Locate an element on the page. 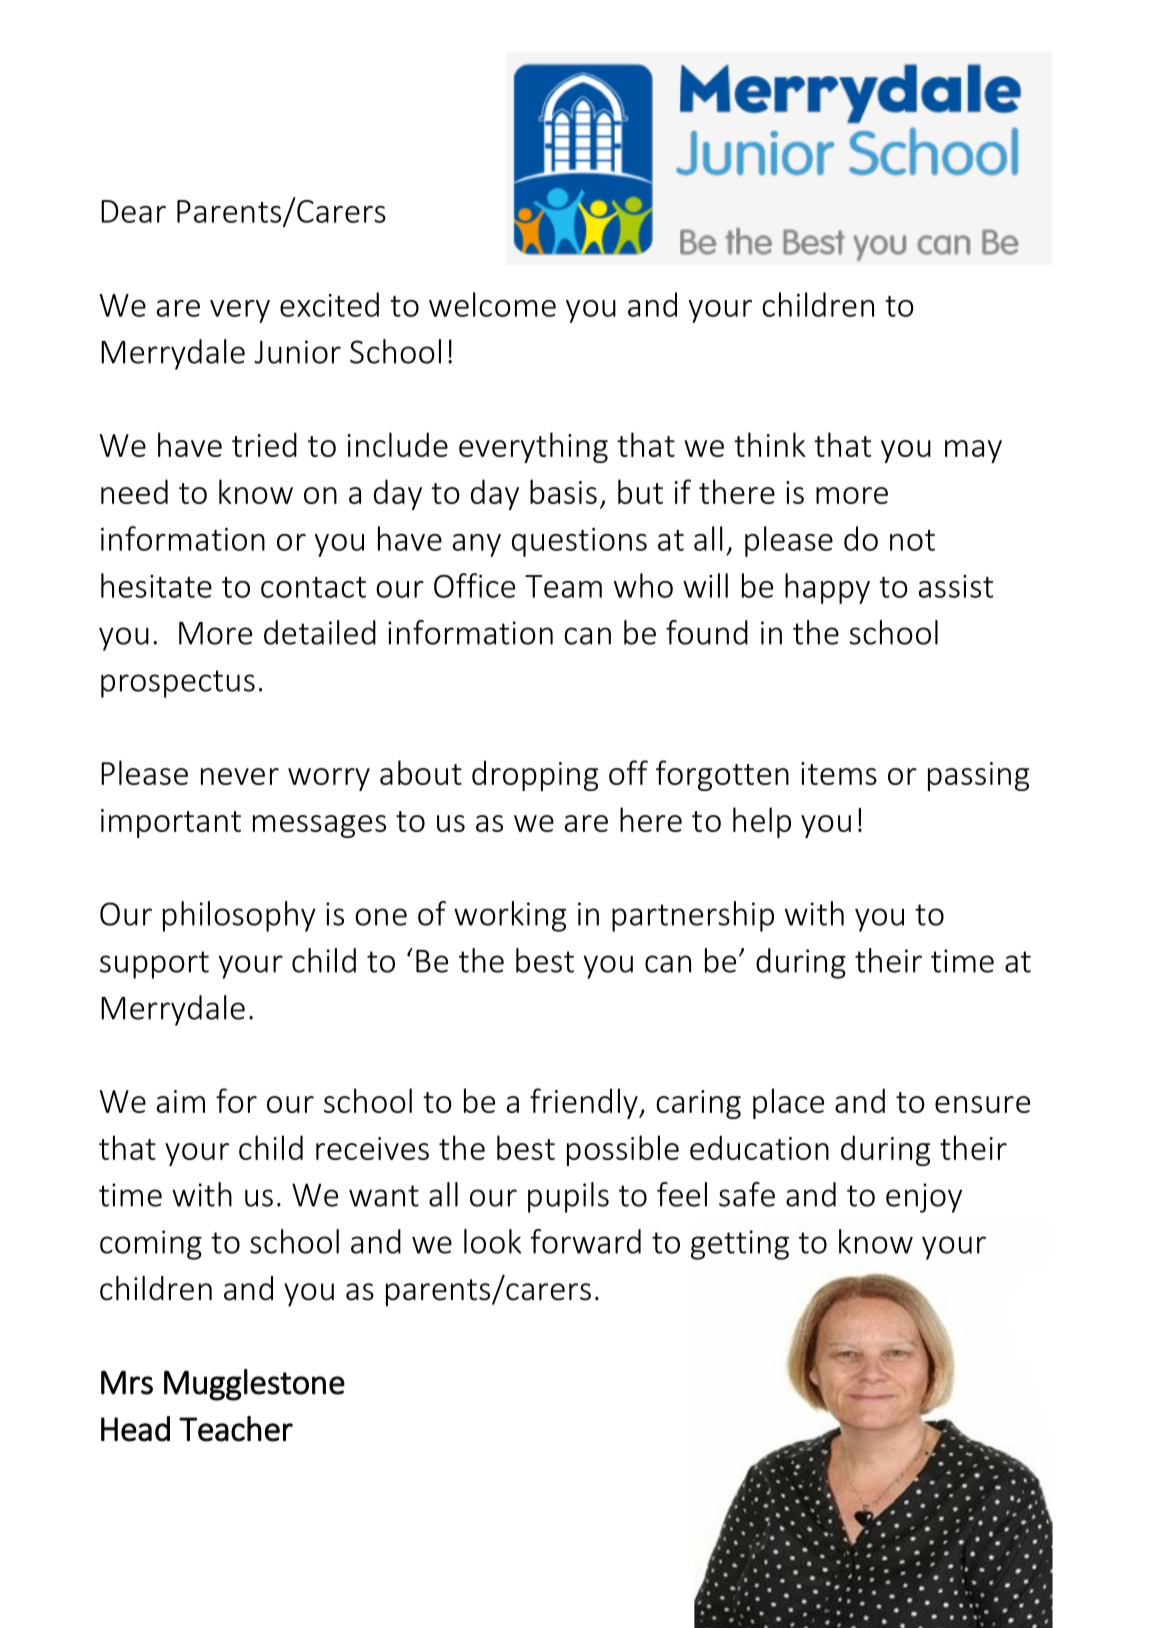 The width and height of the page is (1151, 1628). getting is located at coordinates (740, 1245).
